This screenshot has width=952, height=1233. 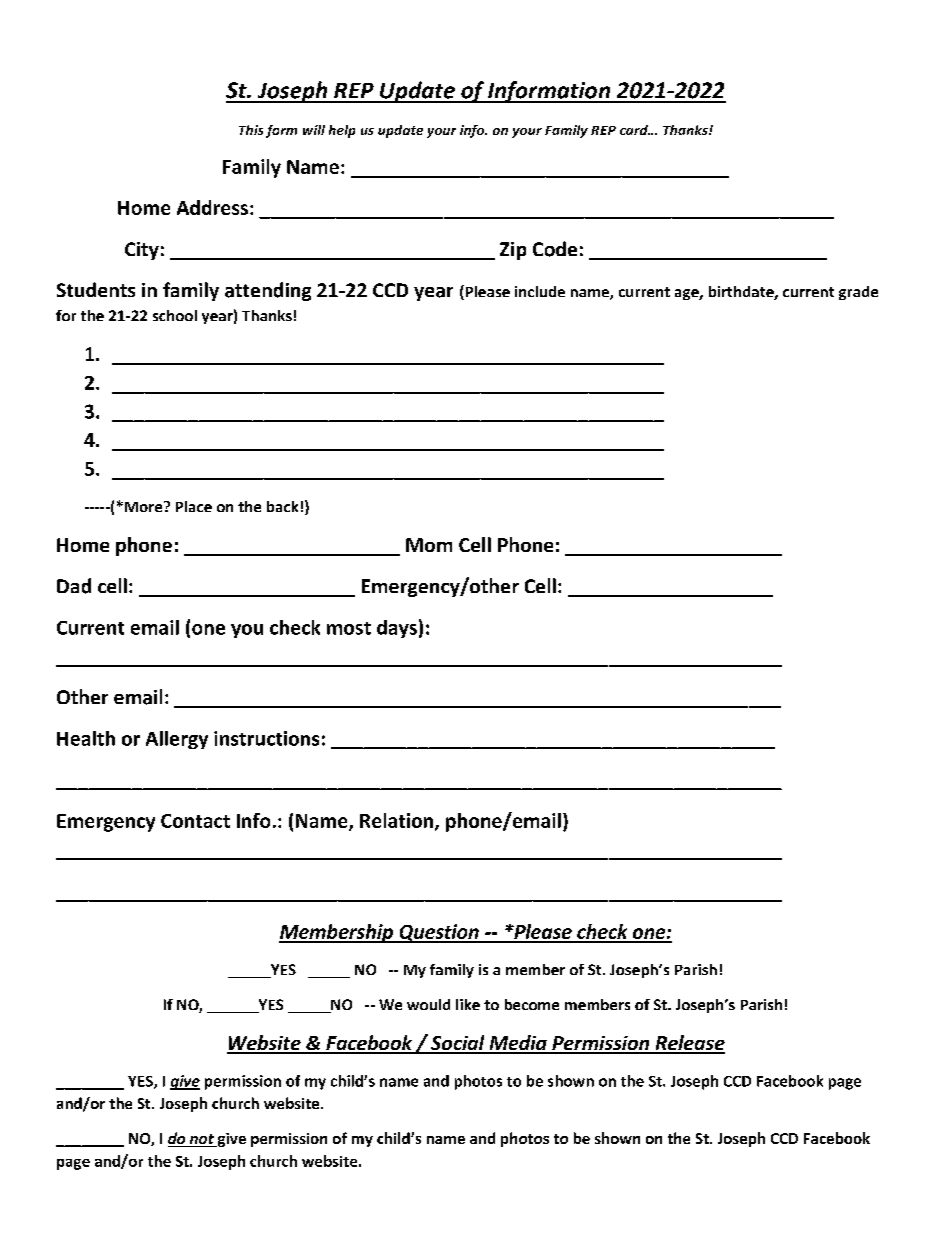 I want to click on help, so click(x=342, y=131).
